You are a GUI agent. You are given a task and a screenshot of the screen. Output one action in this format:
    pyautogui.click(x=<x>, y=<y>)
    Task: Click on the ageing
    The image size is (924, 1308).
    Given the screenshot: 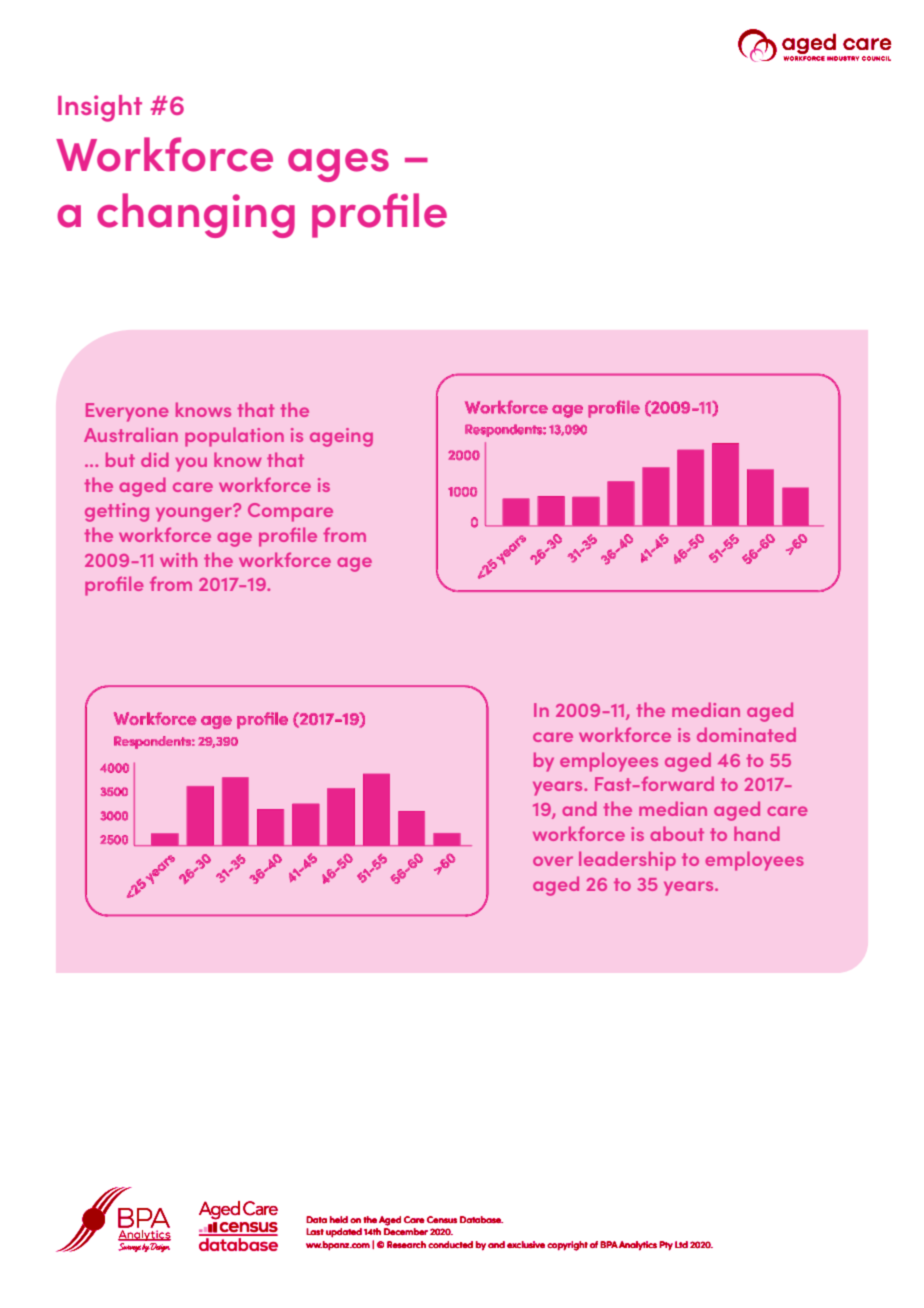 What is the action you would take?
    pyautogui.click(x=341, y=437)
